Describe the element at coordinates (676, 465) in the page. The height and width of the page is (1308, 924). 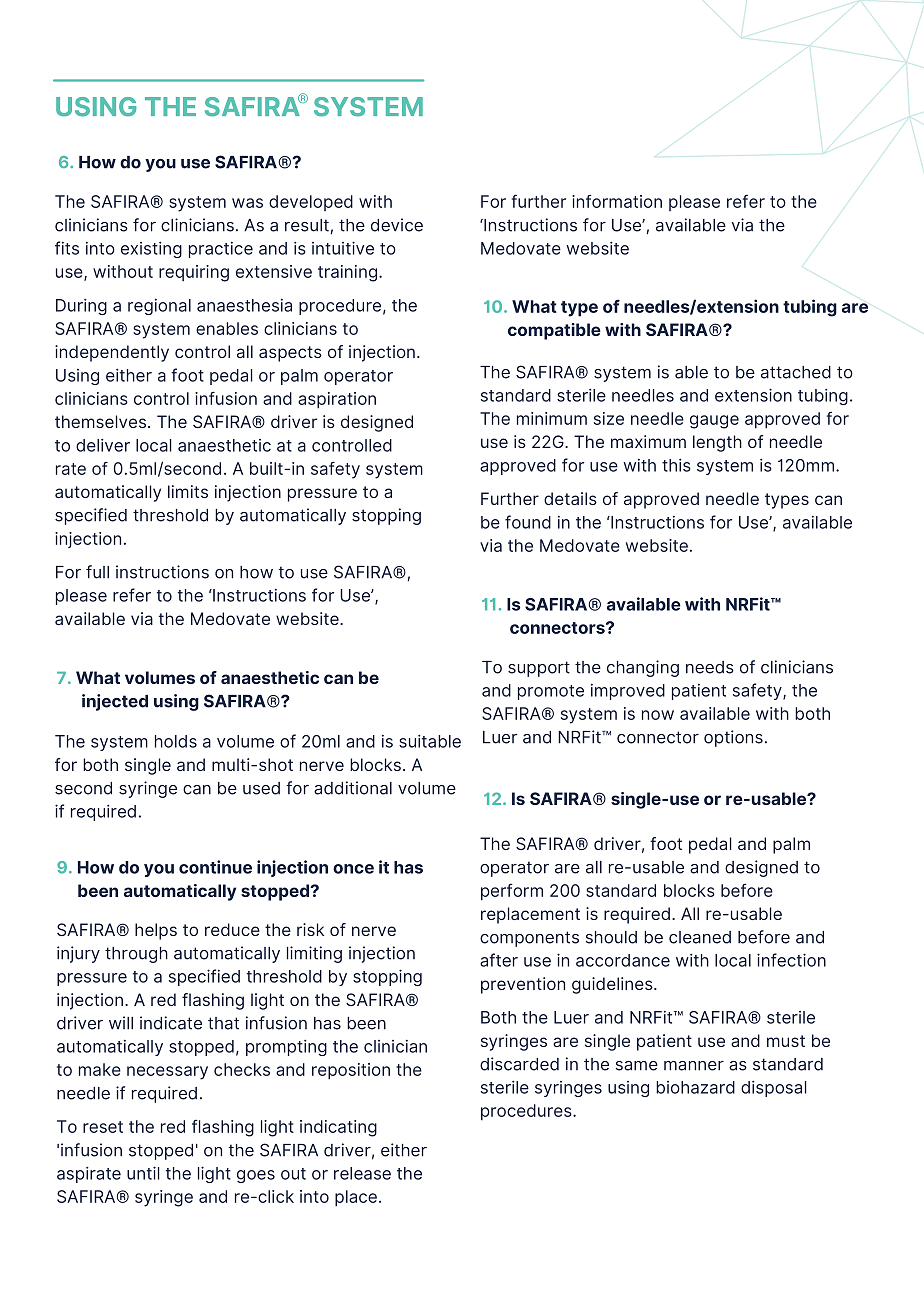
I see `this` at that location.
